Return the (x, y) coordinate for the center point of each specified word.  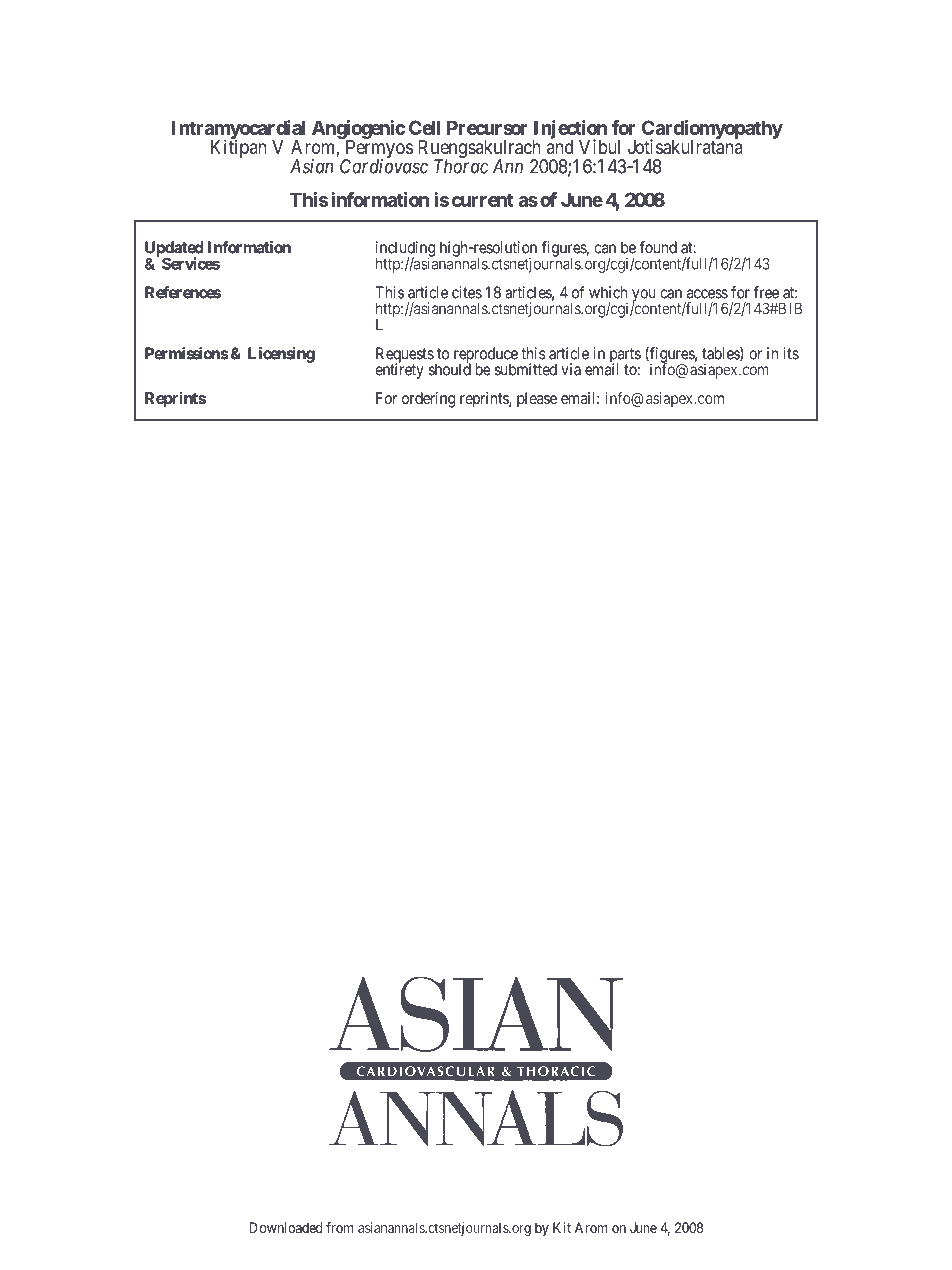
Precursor (487, 127)
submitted (526, 369)
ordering (428, 400)
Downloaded (286, 1227)
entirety (399, 370)
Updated (174, 250)
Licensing (281, 355)
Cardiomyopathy (712, 130)
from (340, 1227)
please (537, 400)
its (791, 353)
